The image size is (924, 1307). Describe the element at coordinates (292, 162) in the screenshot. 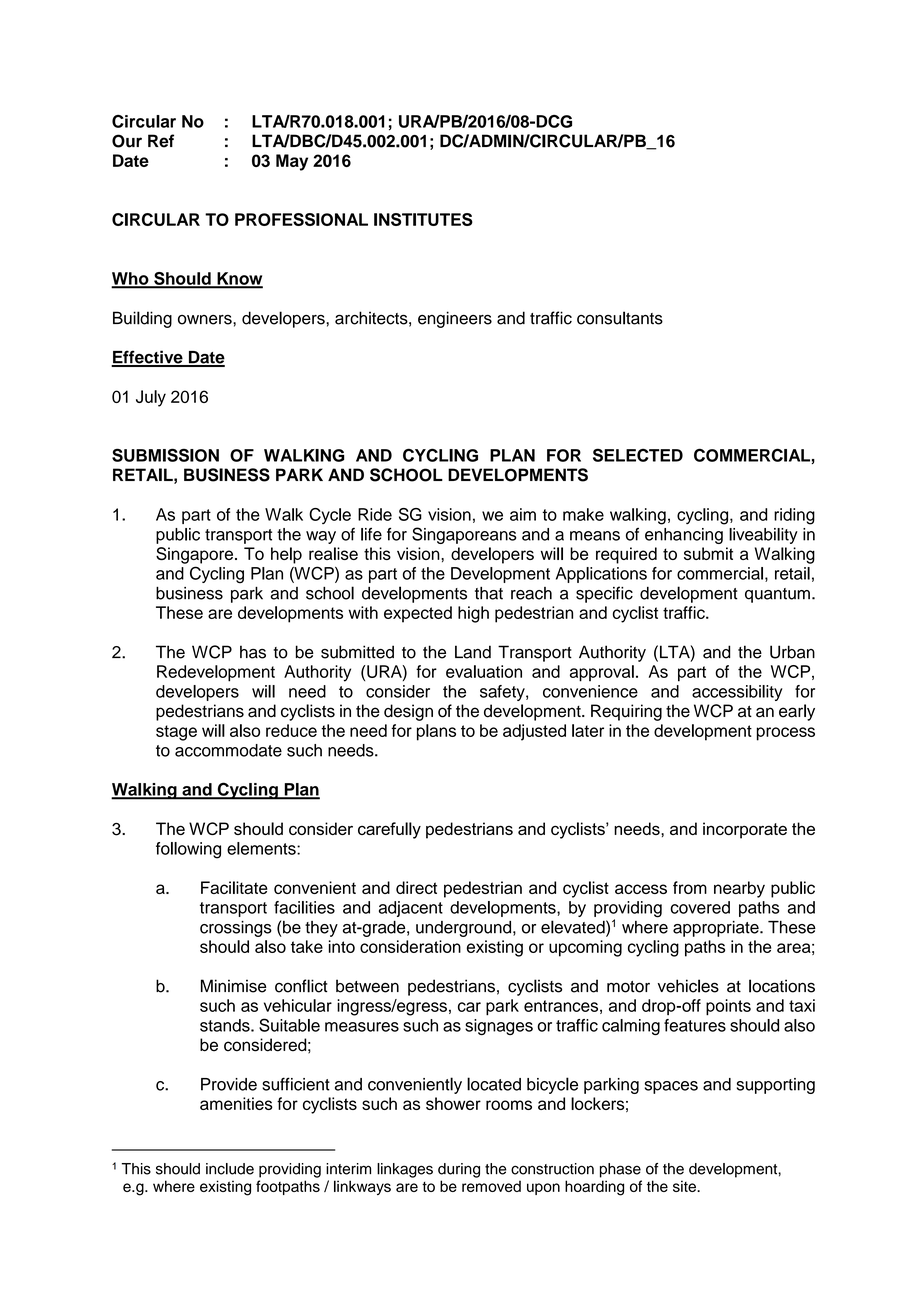

I see `May` at that location.
